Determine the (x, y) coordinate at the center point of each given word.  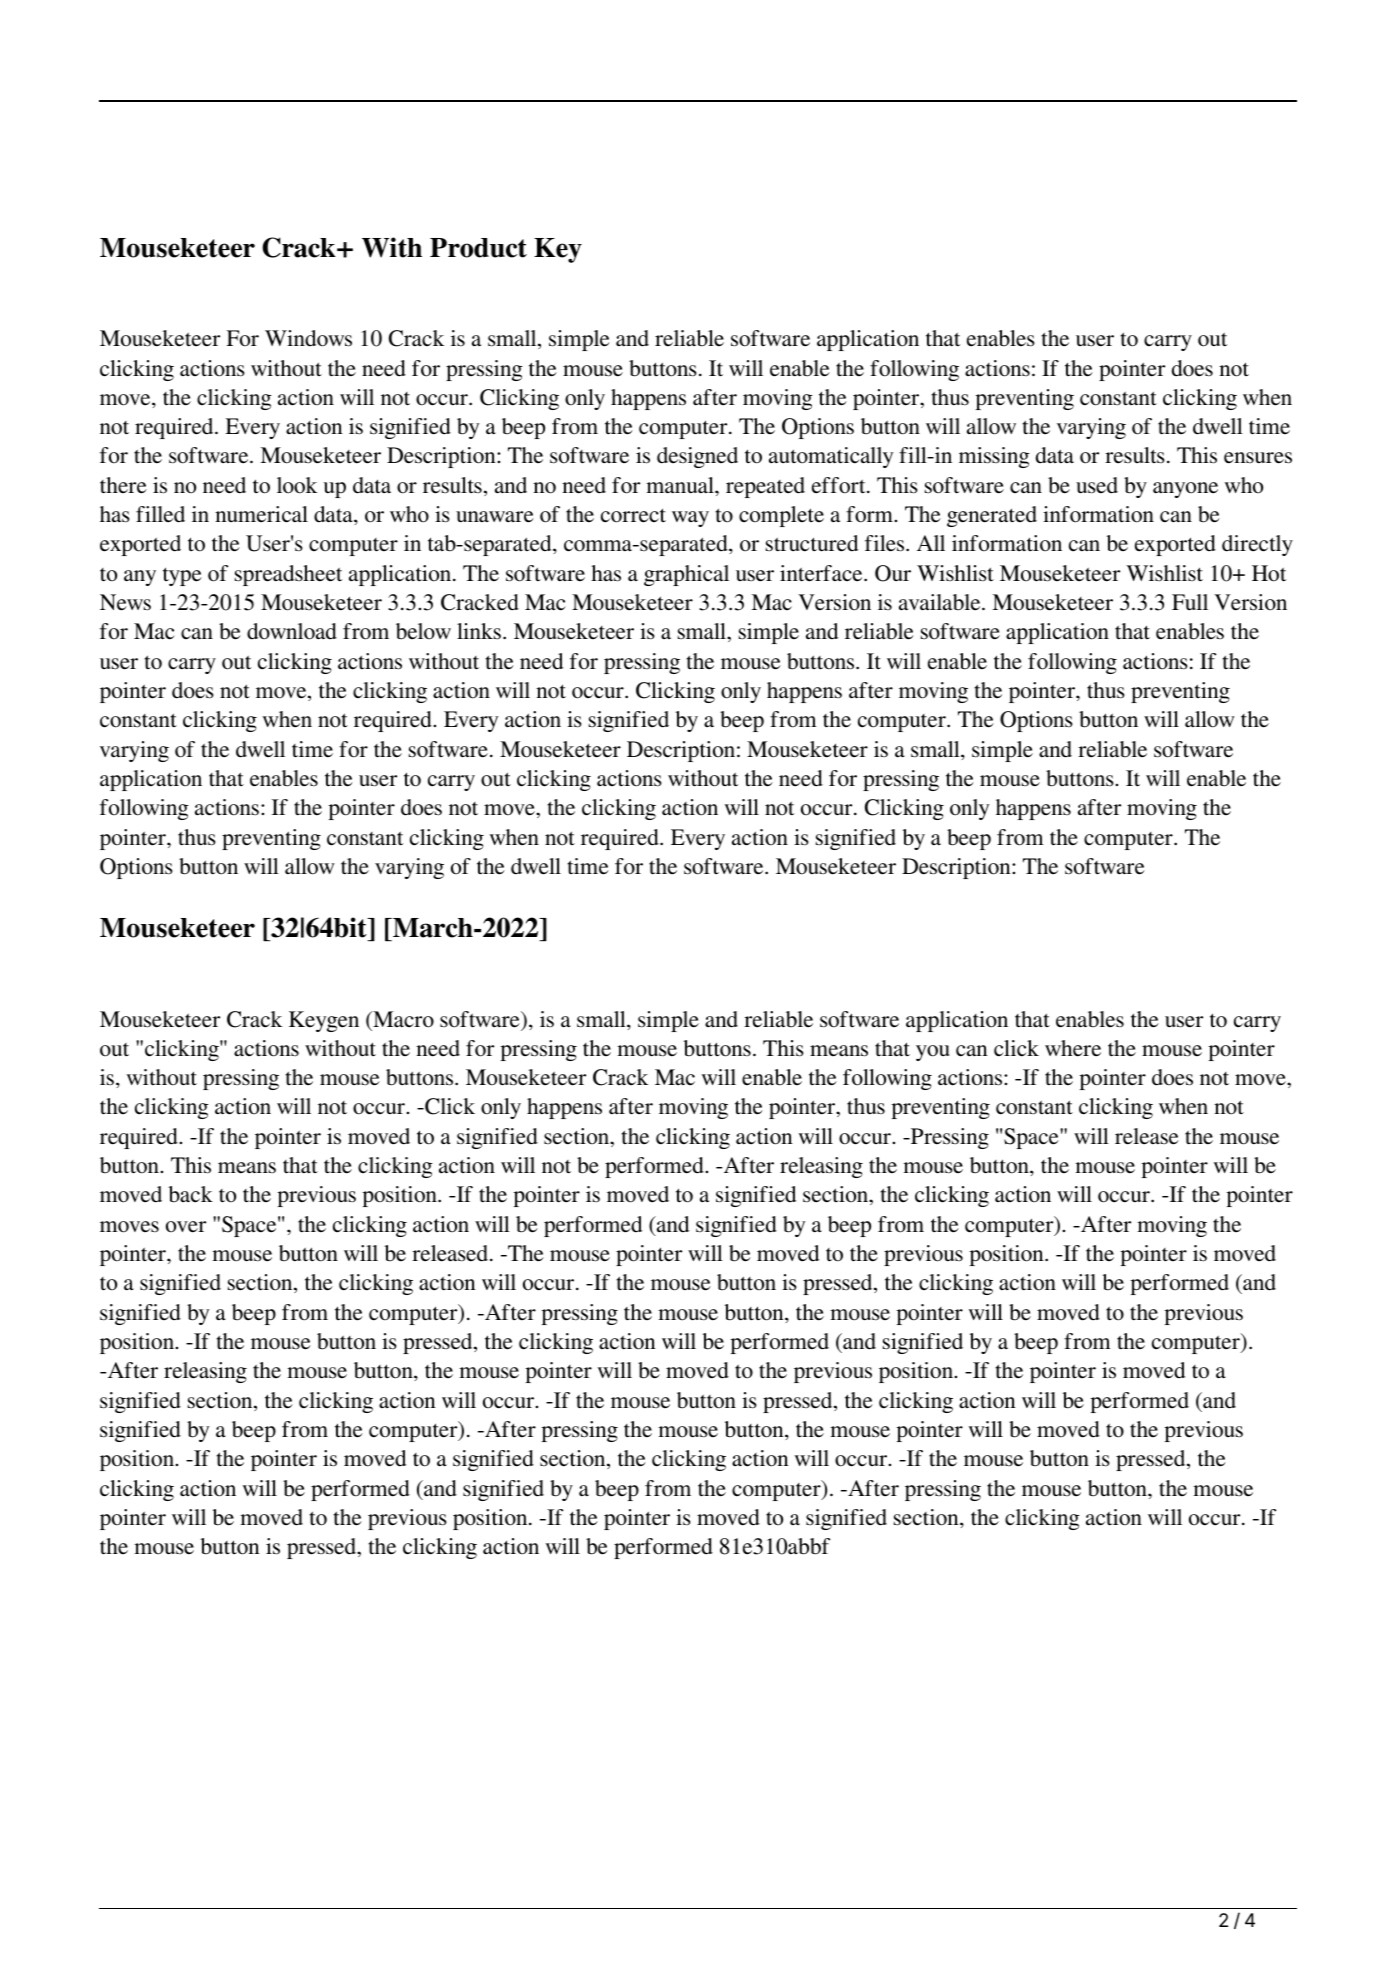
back (190, 1194)
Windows (308, 338)
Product (478, 248)
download (292, 631)
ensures (1258, 458)
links (479, 631)
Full (1190, 602)
